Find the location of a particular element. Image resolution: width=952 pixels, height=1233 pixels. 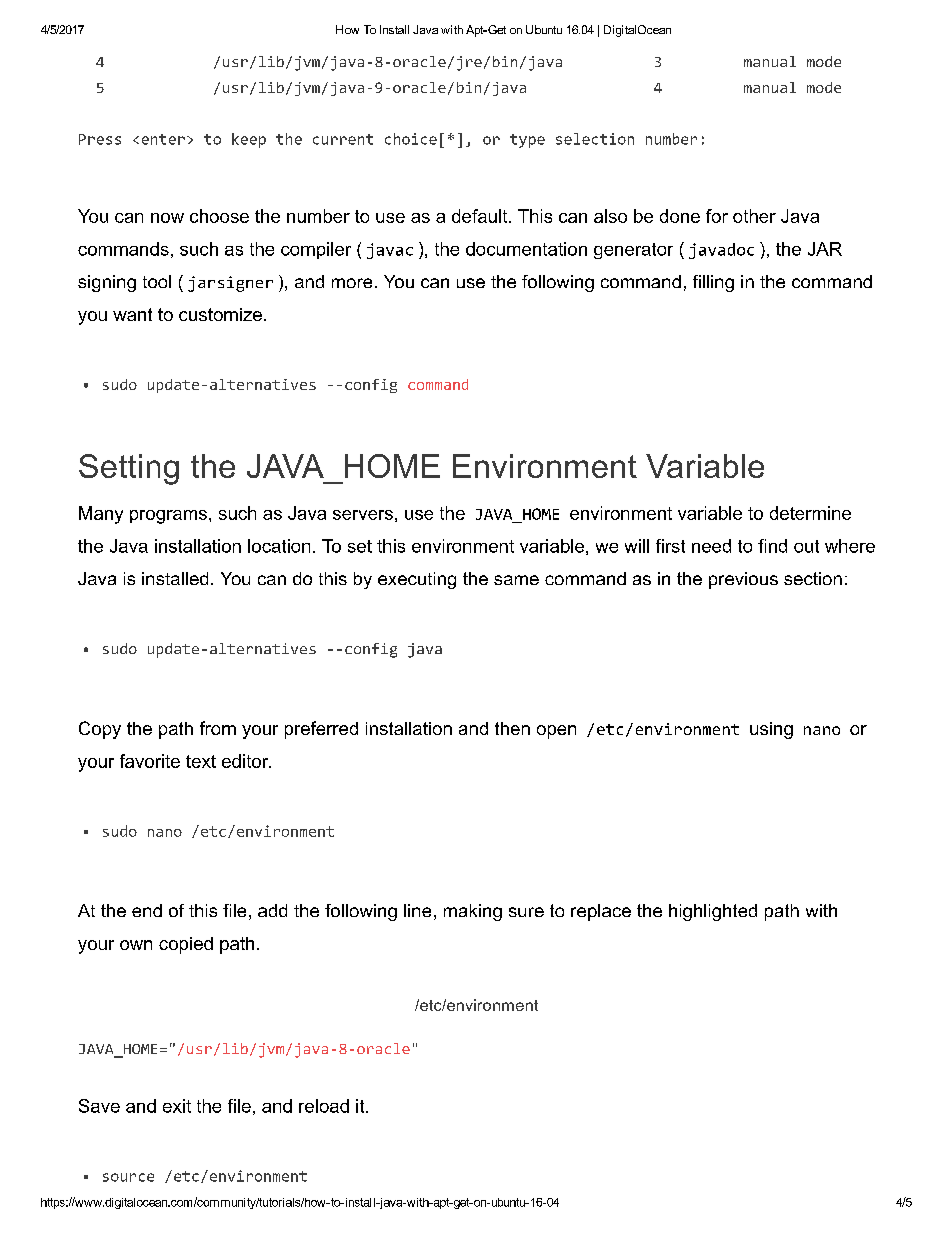

enter is located at coordinates (163, 139).
